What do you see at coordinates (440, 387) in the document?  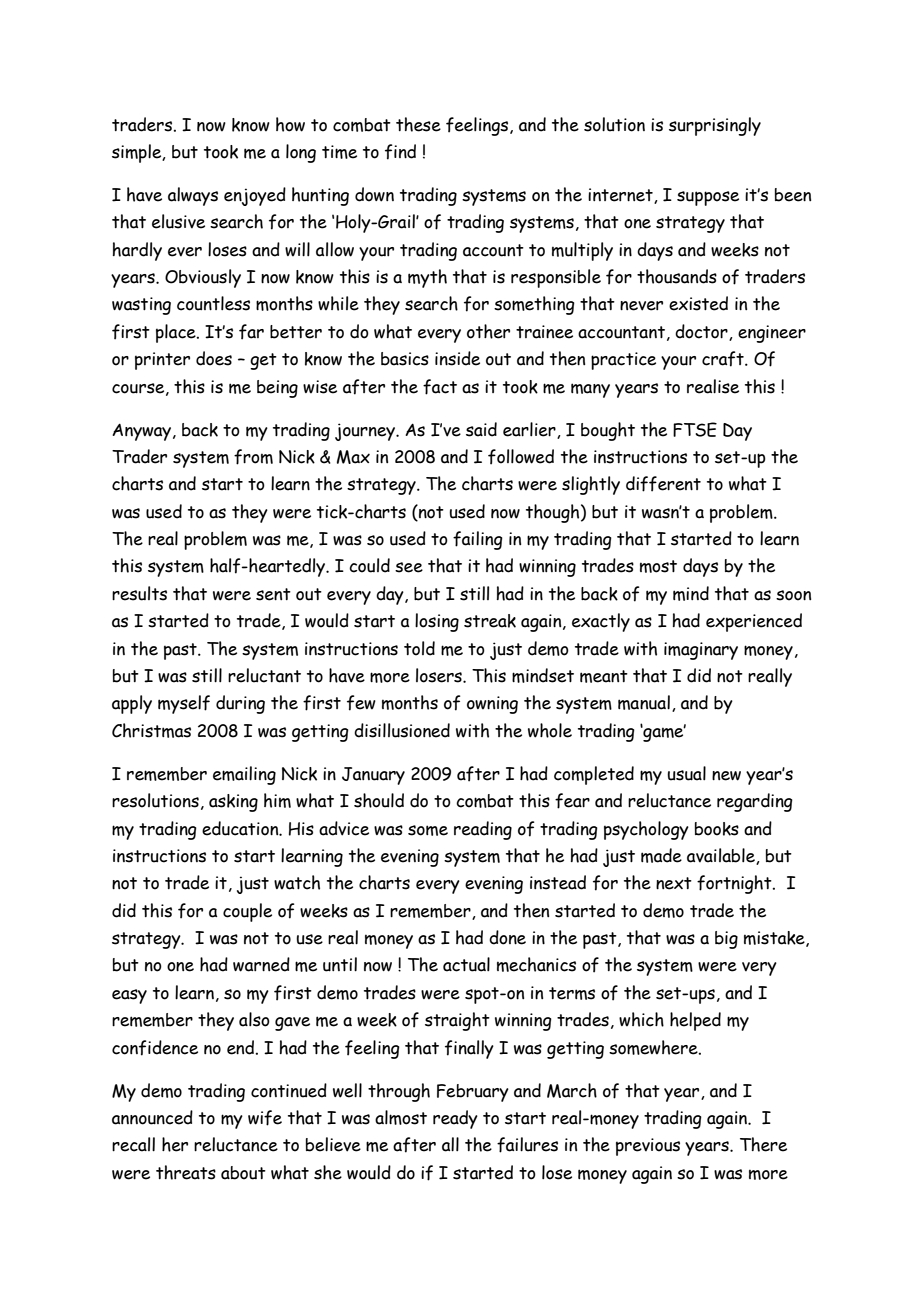 I see `fact` at bounding box center [440, 387].
